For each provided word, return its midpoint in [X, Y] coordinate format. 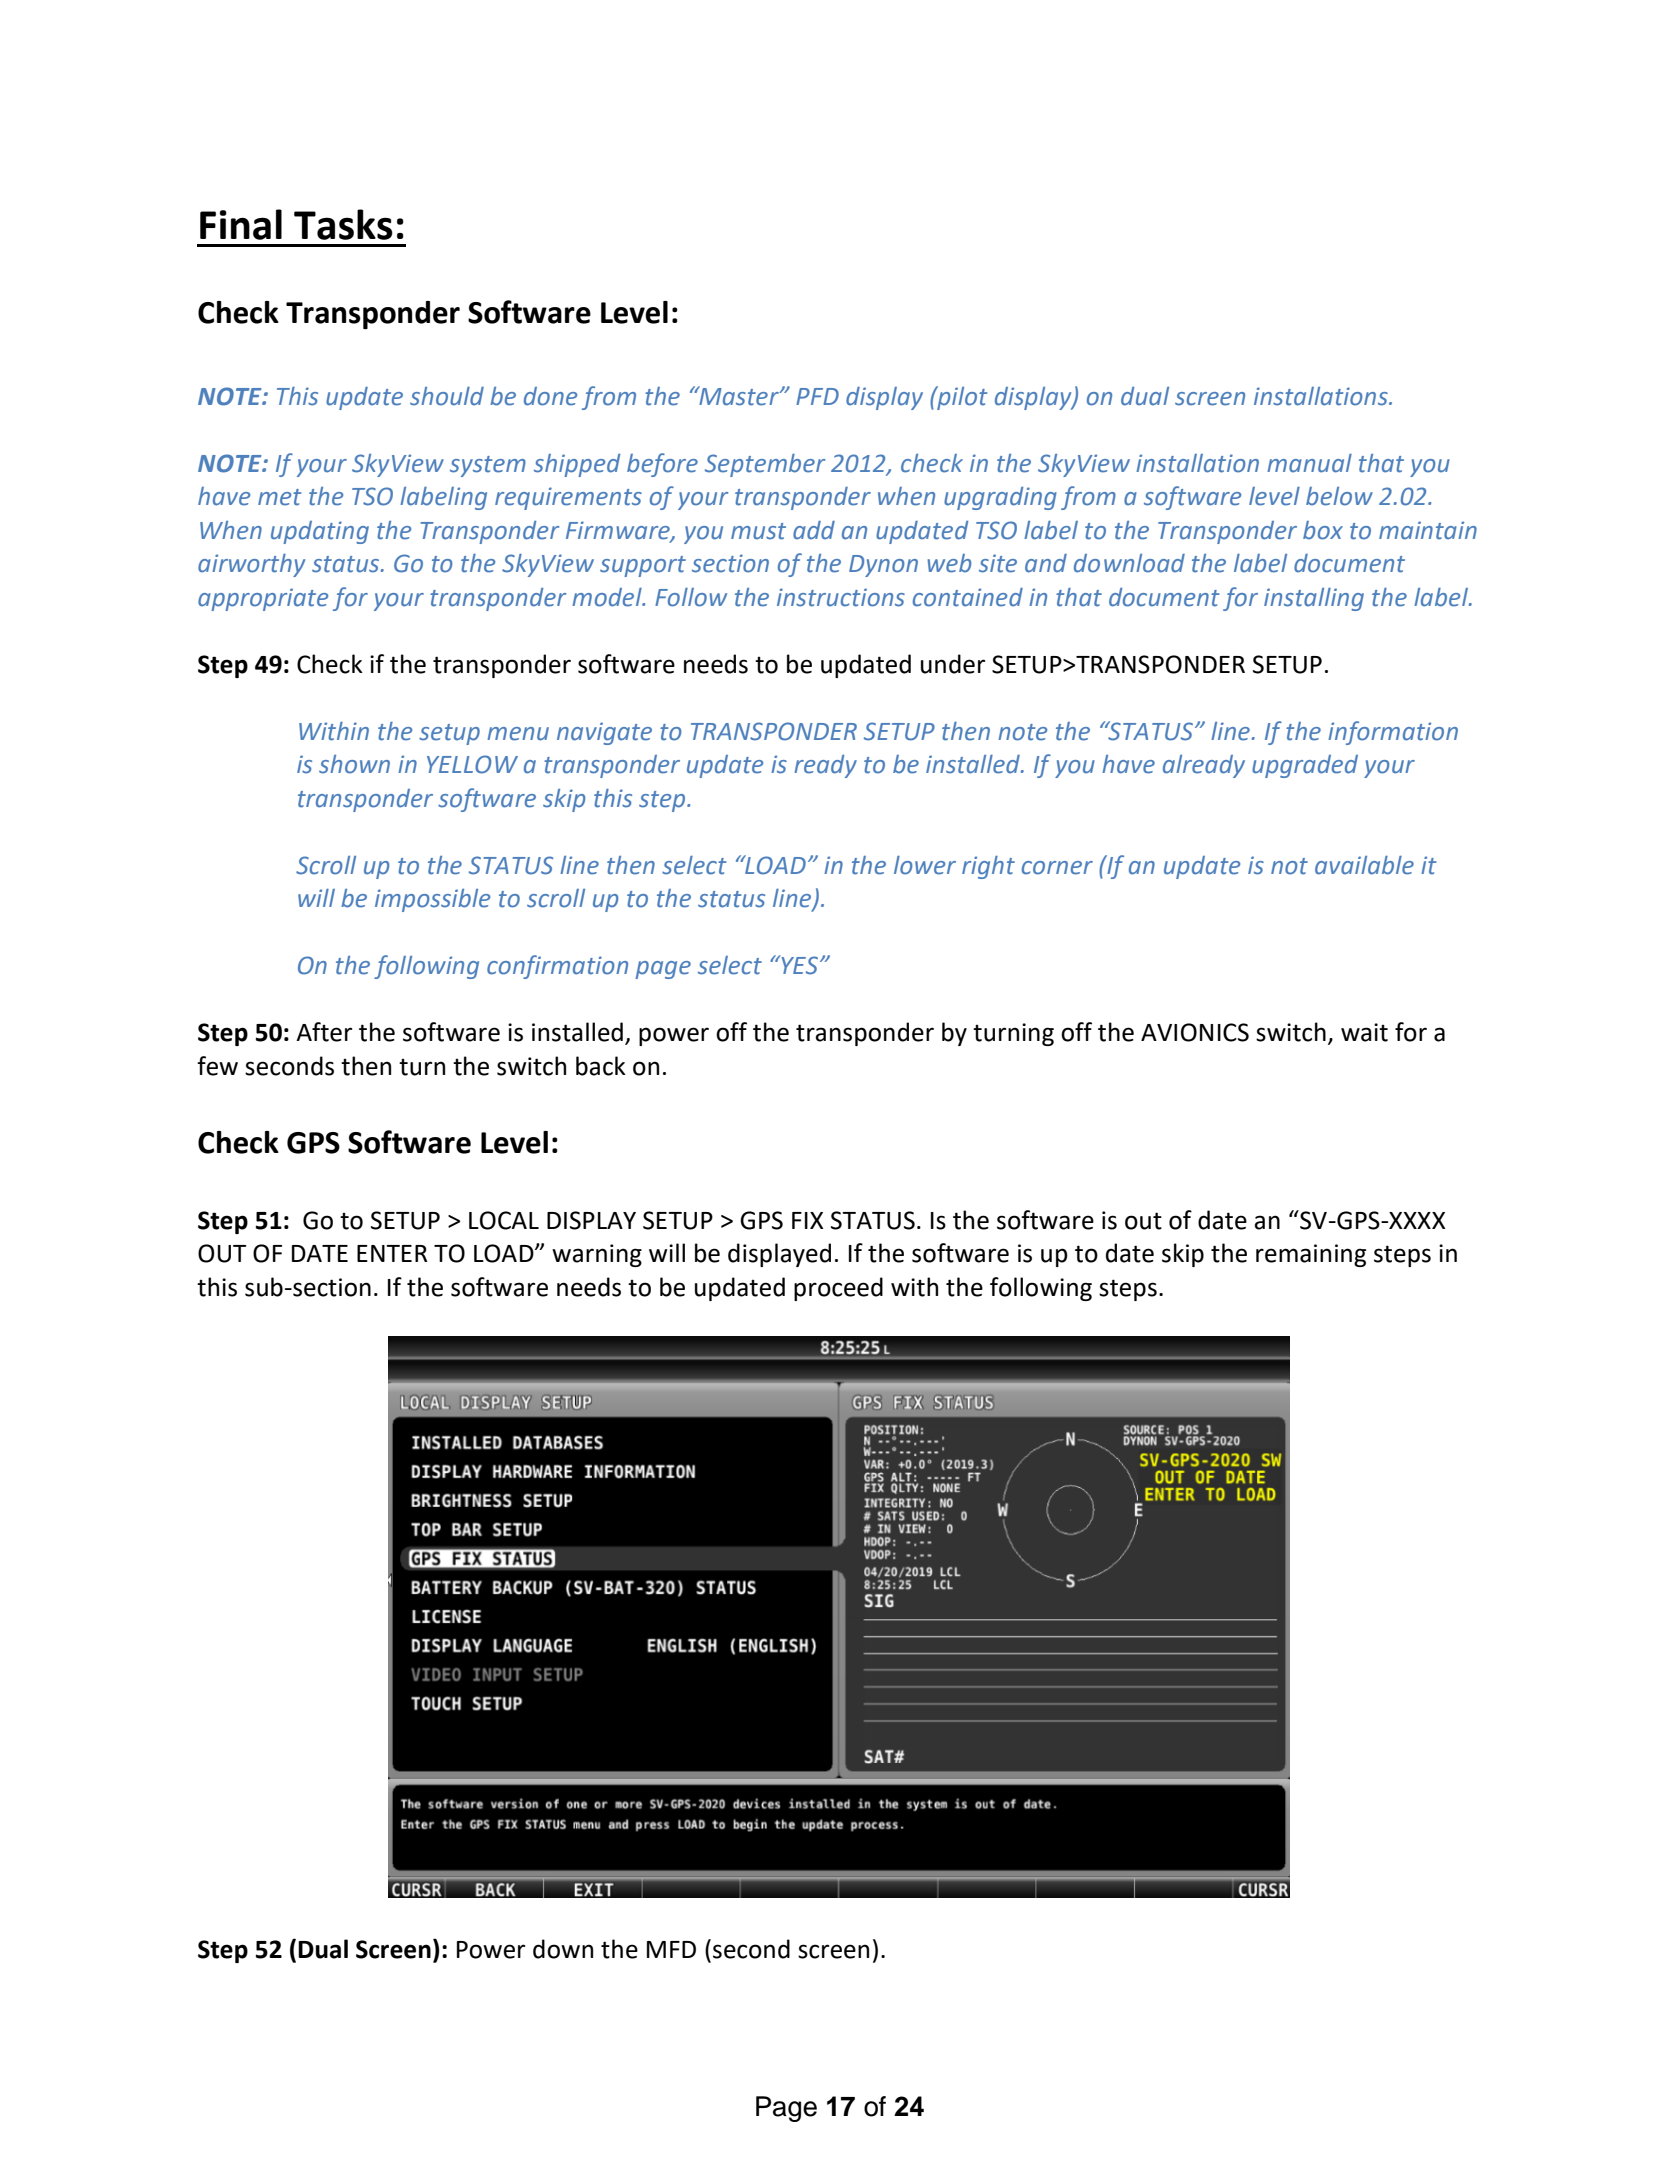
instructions [841, 597]
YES [798, 965]
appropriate [263, 599]
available [1364, 865]
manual [1309, 463]
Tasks [343, 224]
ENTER [392, 1253]
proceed [838, 1289]
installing [1314, 599]
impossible [432, 900]
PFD [817, 396]
